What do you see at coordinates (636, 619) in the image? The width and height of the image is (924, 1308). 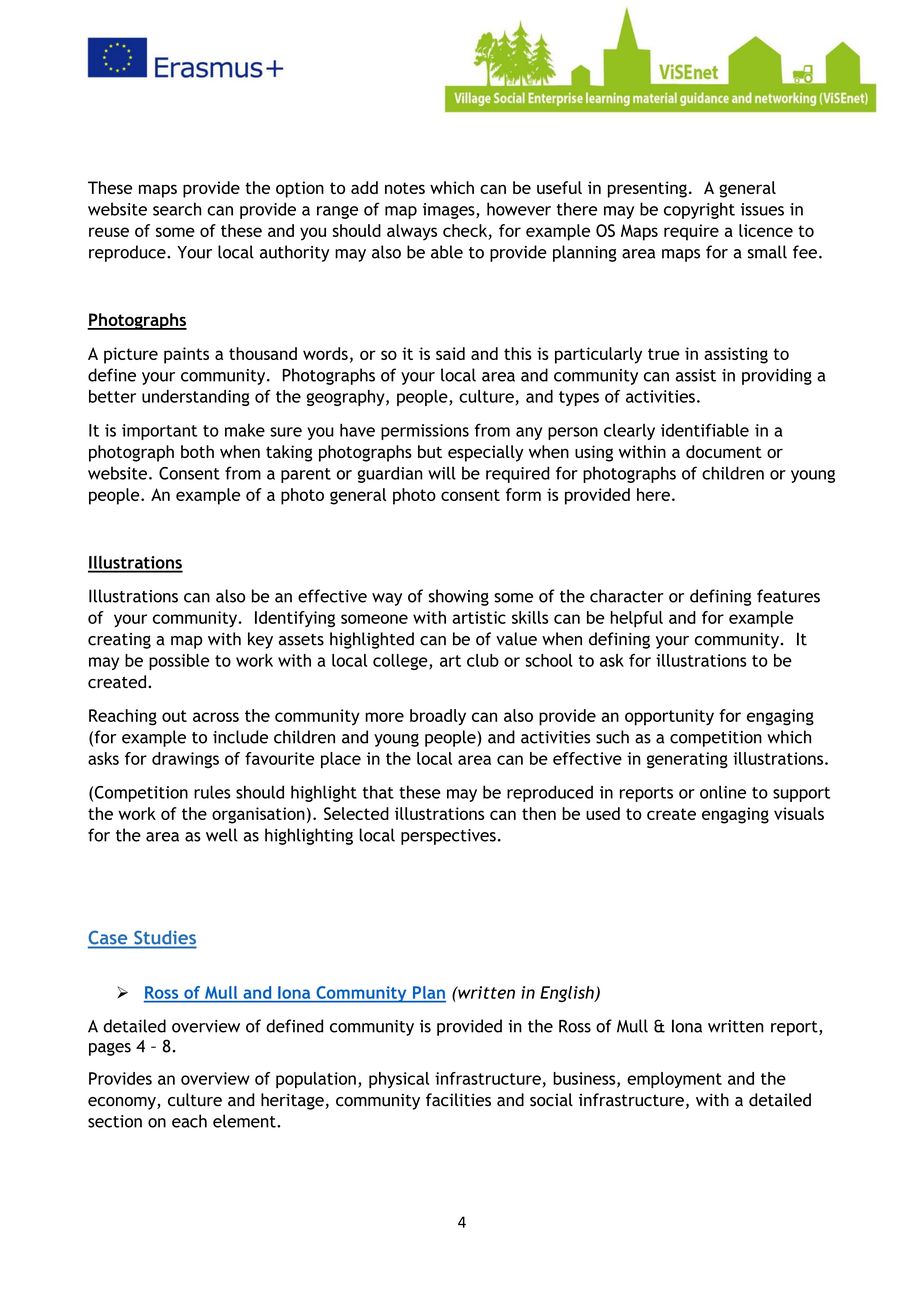 I see `helpful` at bounding box center [636, 619].
